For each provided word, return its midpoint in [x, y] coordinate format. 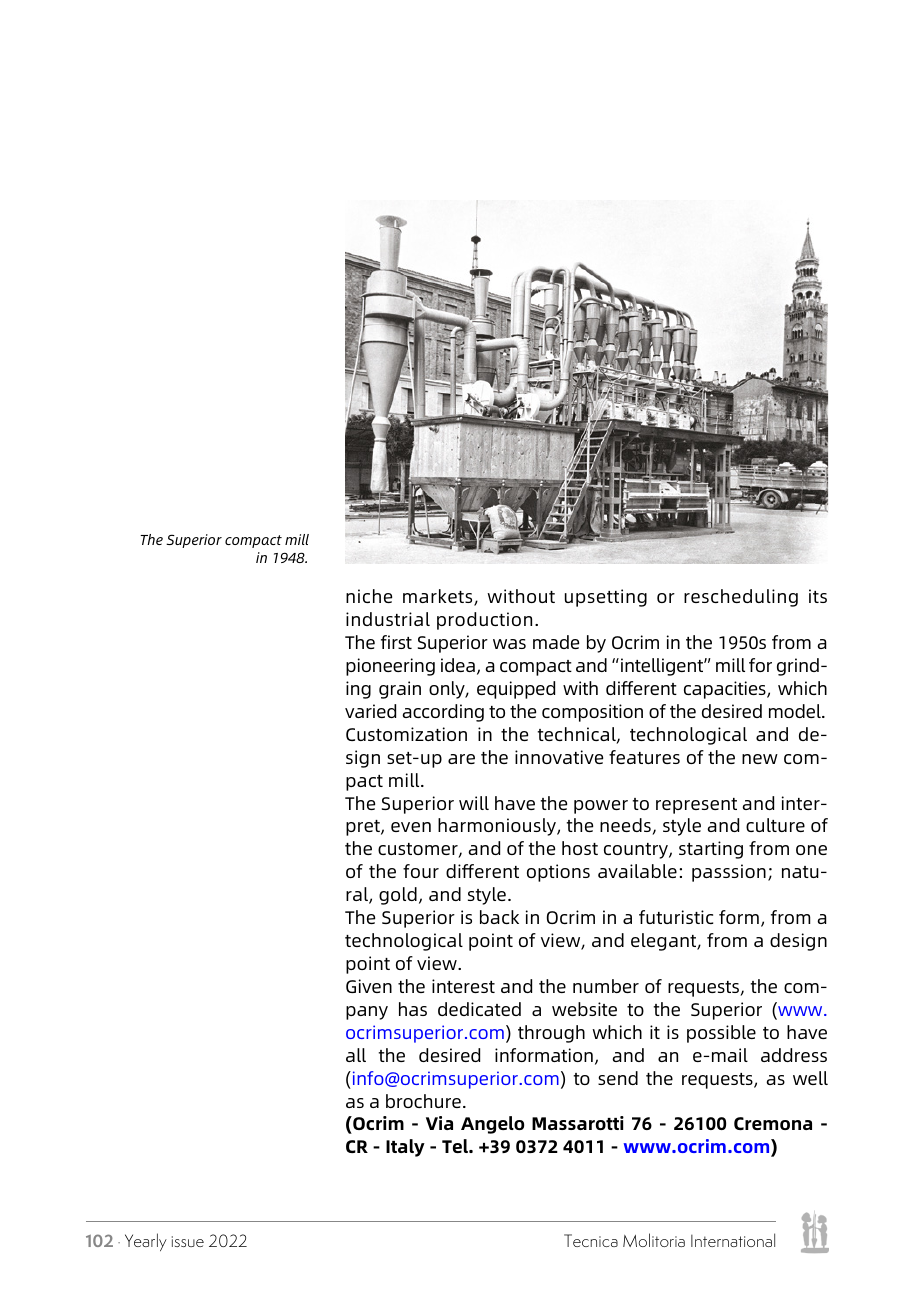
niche [369, 596]
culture [775, 825]
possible [721, 1034]
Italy [405, 1148]
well [810, 1078]
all [356, 1055]
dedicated [479, 1009]
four [421, 871]
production [484, 621]
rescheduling [741, 598]
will [474, 803]
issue [188, 1241]
